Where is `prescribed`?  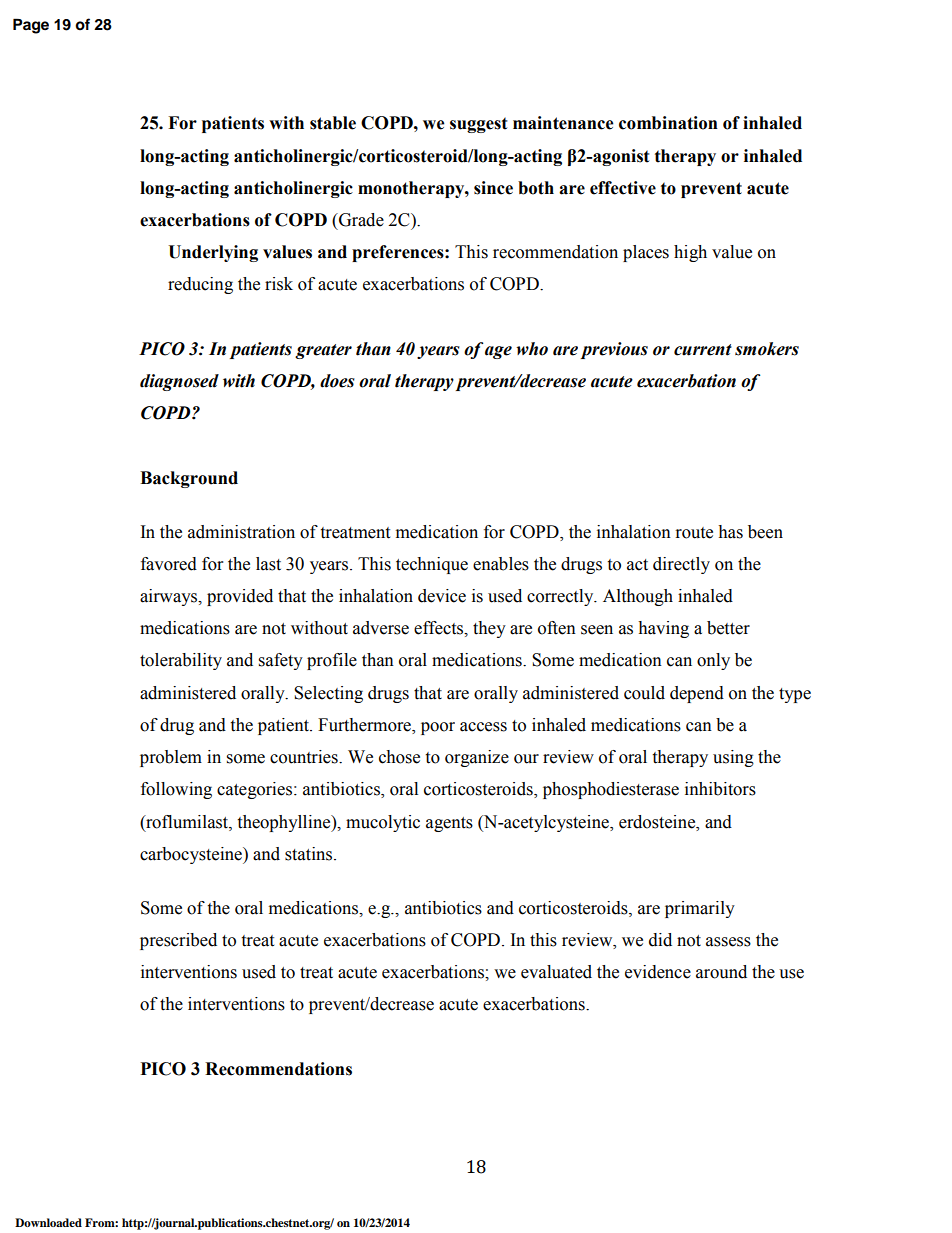 prescribed is located at coordinates (178, 941).
